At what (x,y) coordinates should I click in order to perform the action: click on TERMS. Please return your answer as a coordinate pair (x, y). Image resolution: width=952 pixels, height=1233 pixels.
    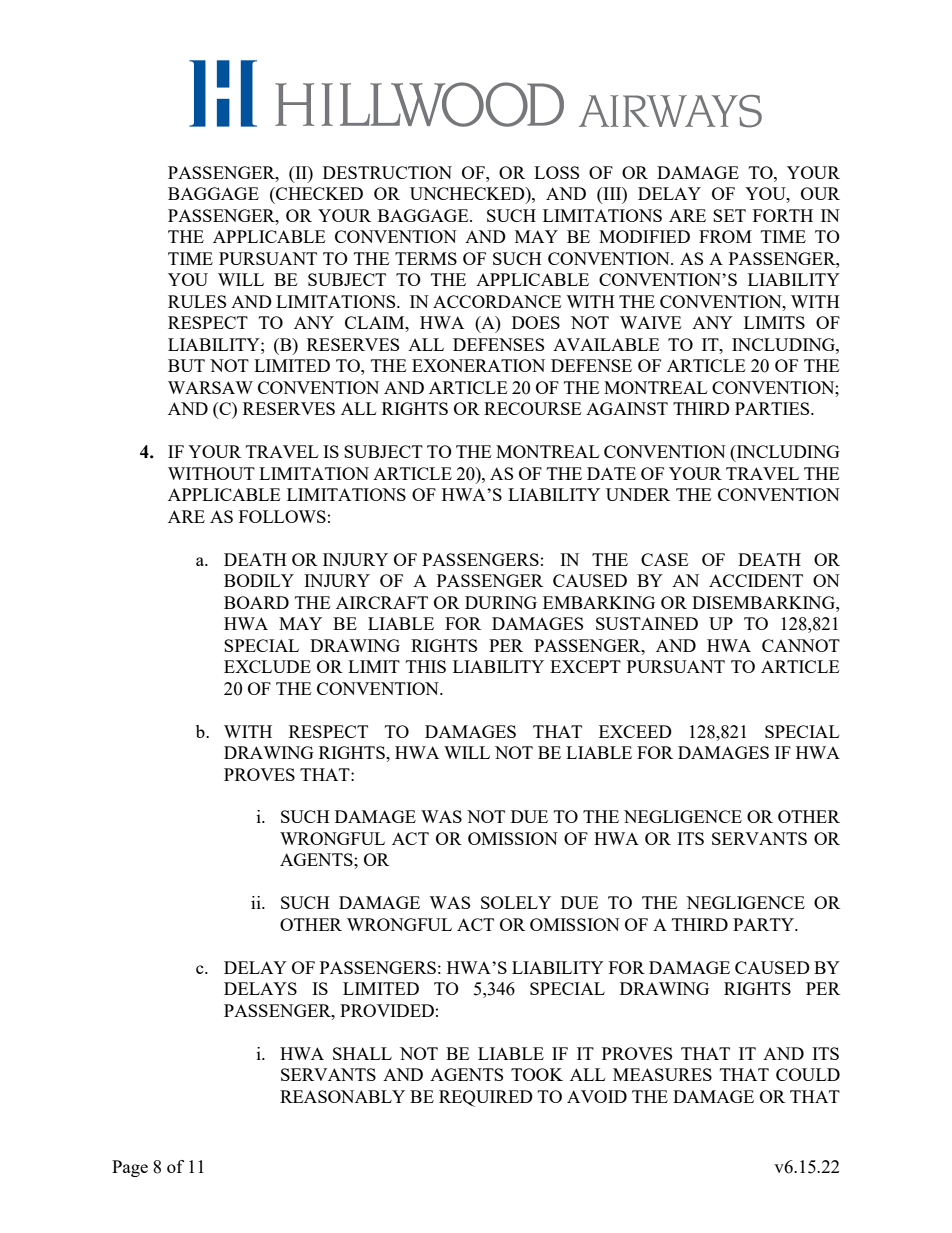
    Looking at the image, I should click on (426, 258).
